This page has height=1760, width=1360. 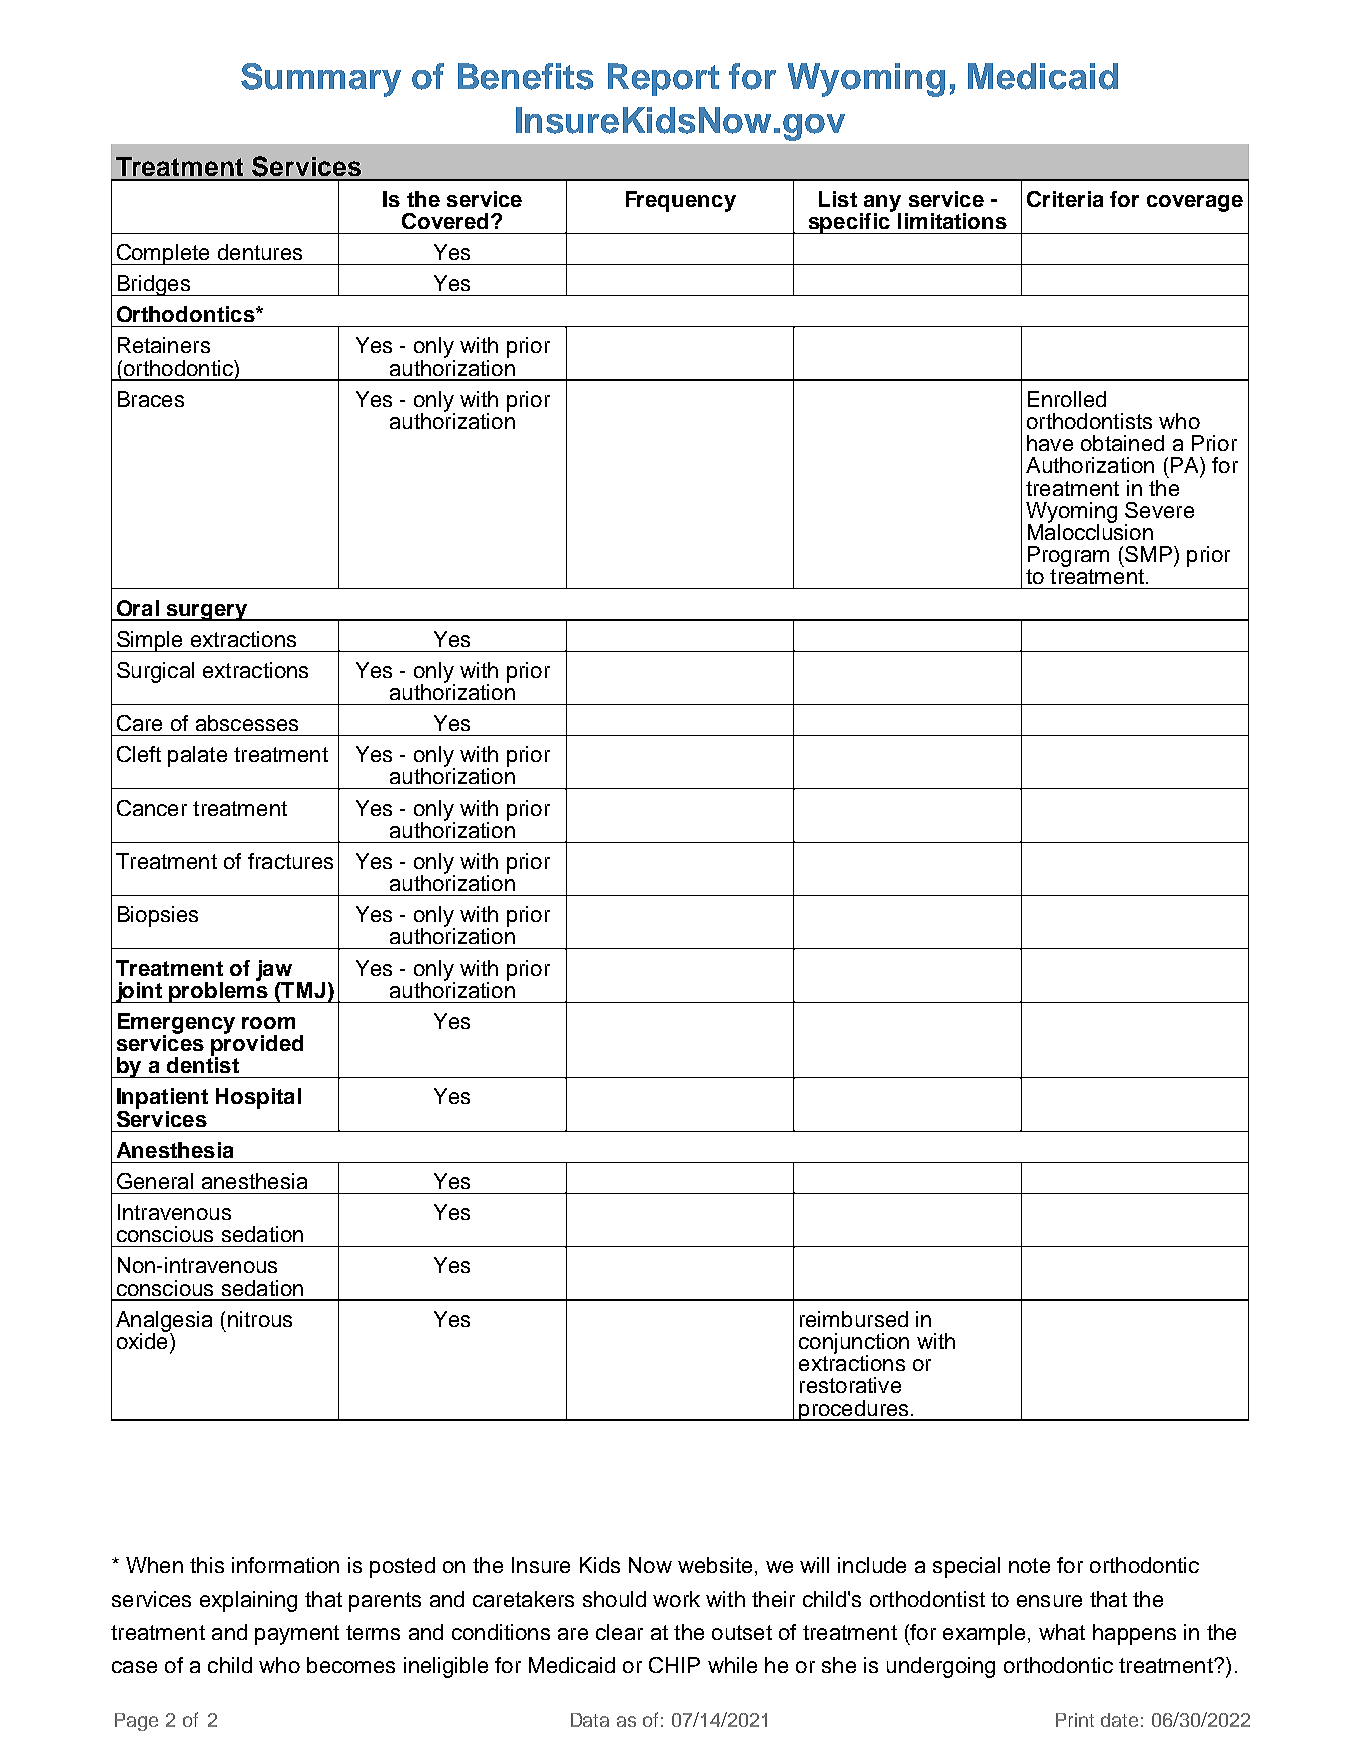 I want to click on reimbursed, so click(x=854, y=1319).
